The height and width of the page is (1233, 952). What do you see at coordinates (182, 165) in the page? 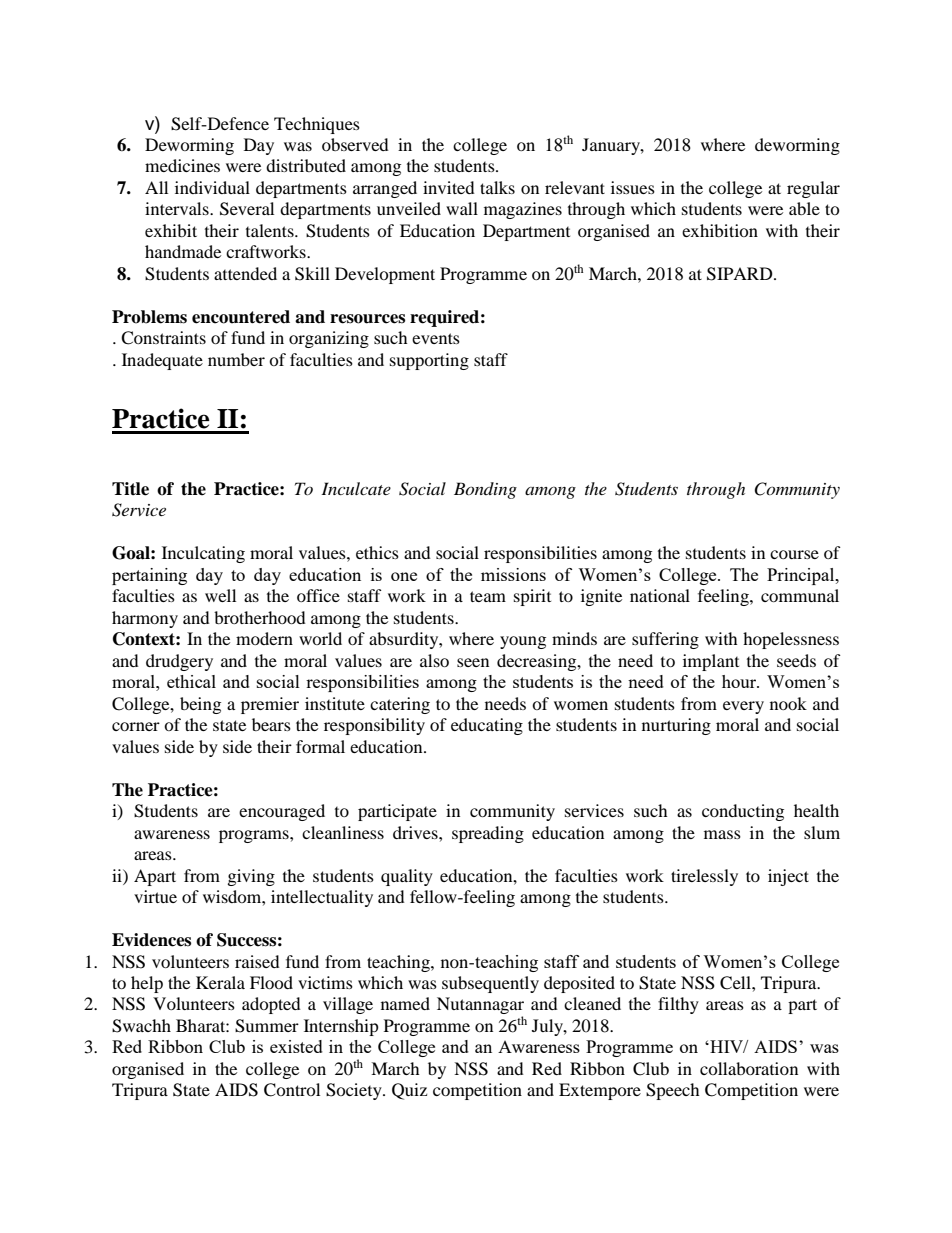
I see `medicines` at bounding box center [182, 165].
